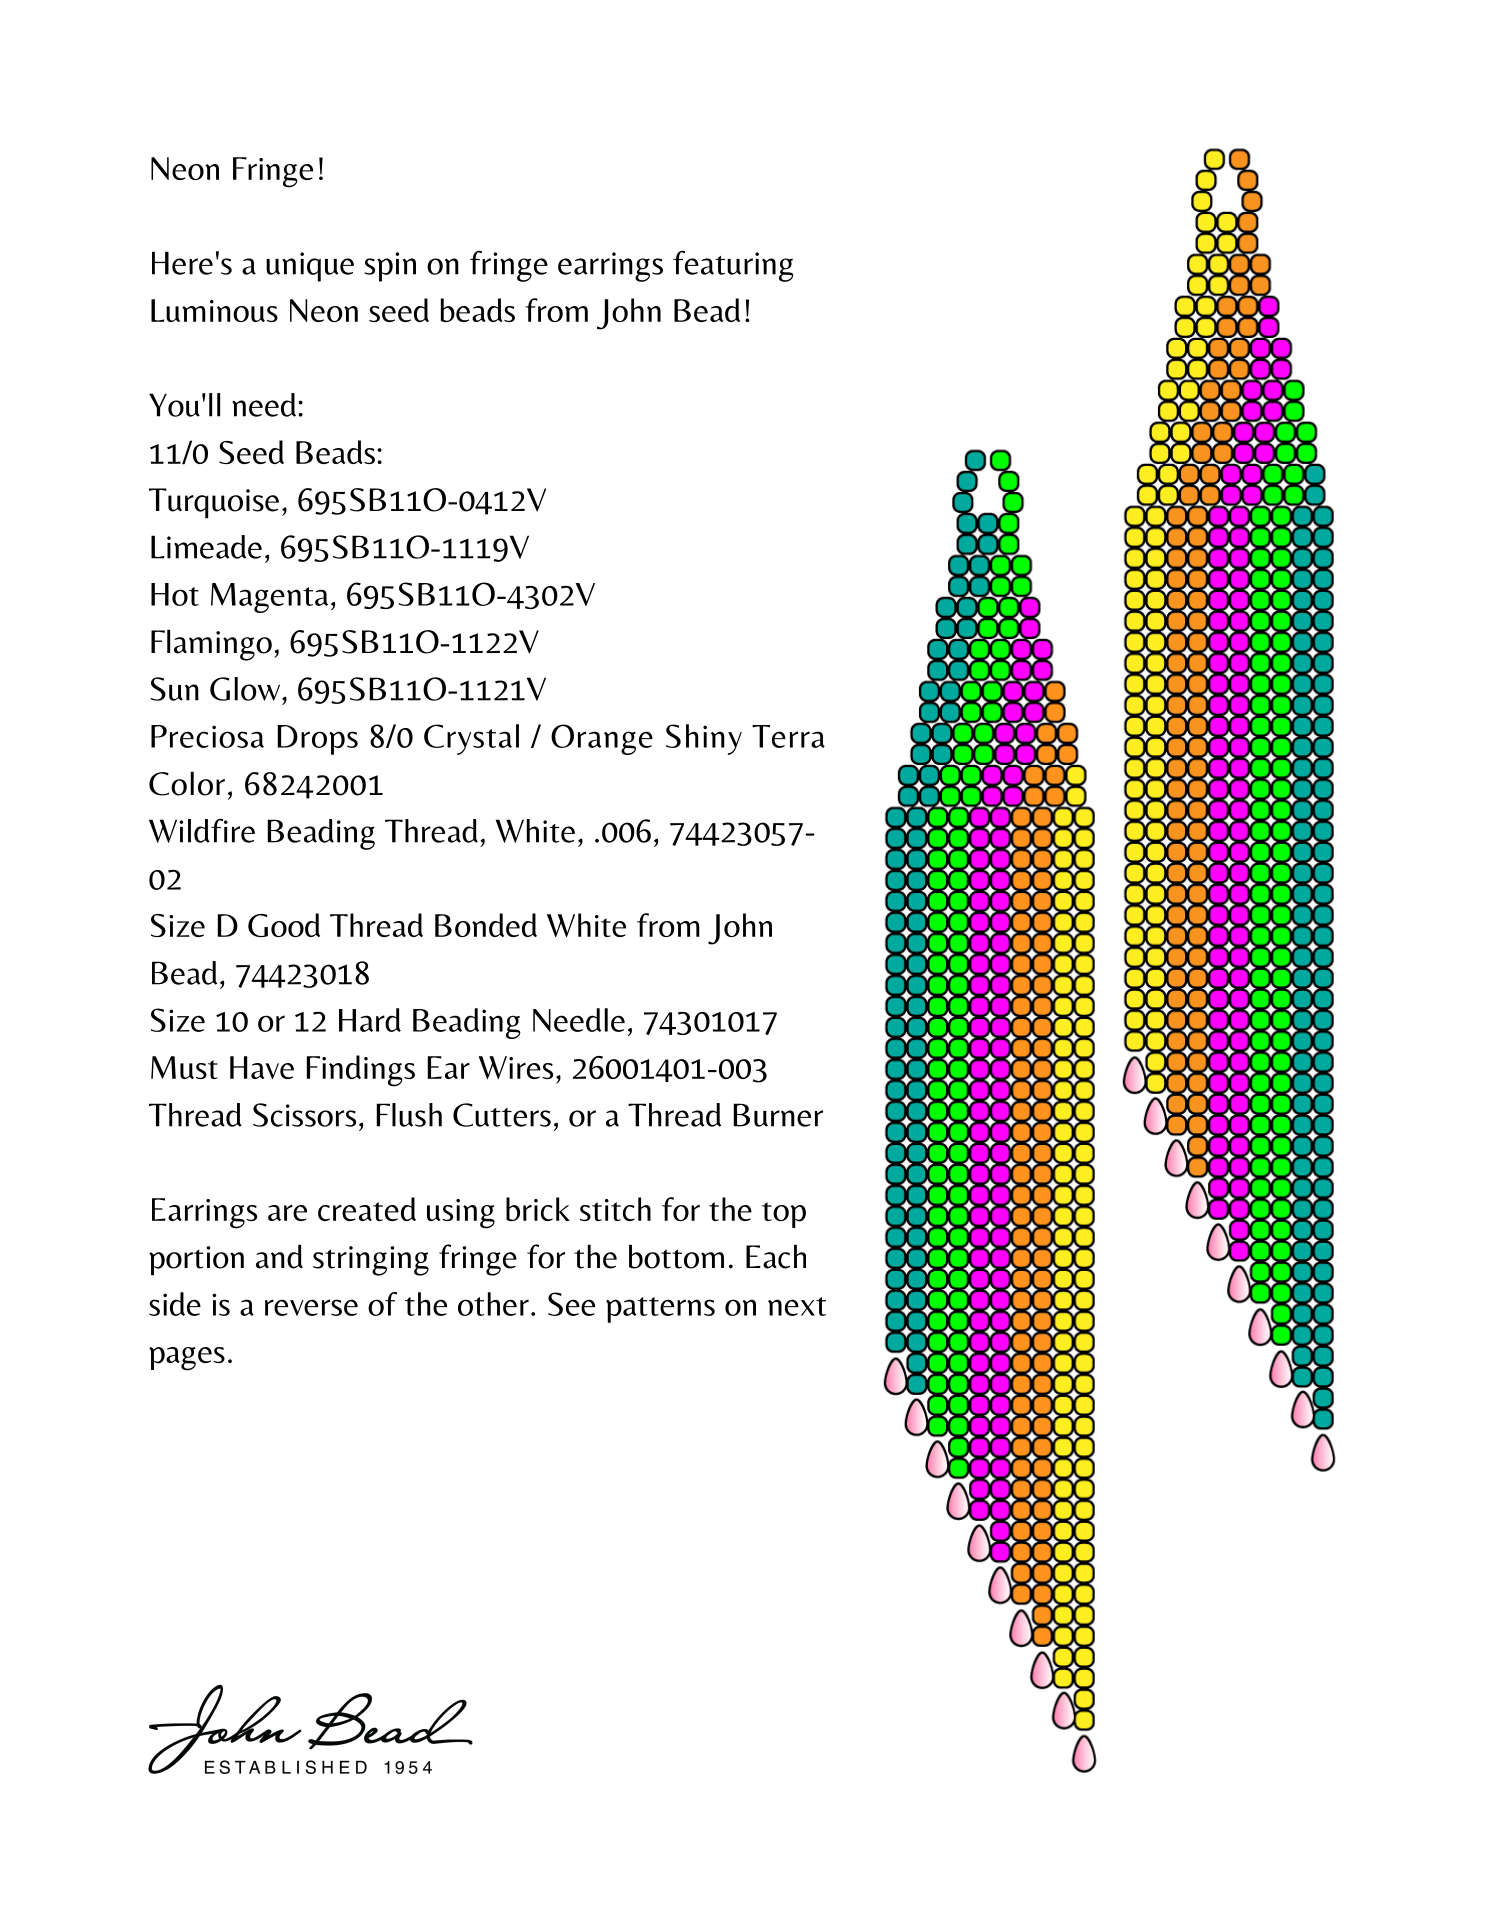 This screenshot has width=1485, height=1922. Describe the element at coordinates (704, 739) in the screenshot. I see `Shiny` at that location.
